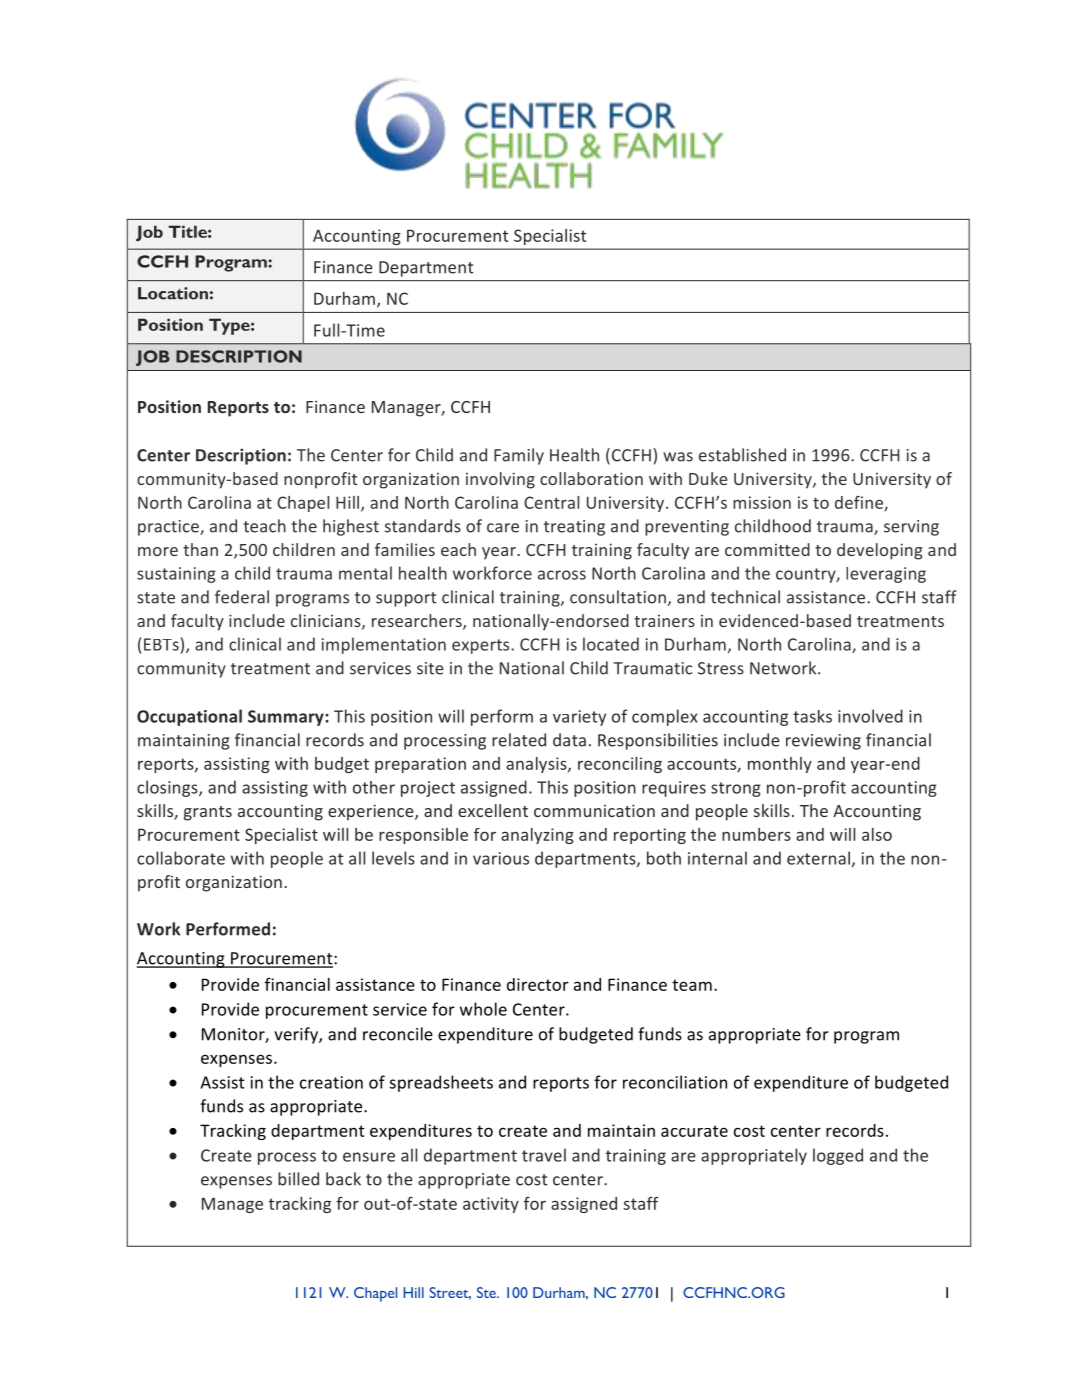  Describe the element at coordinates (298, 1179) in the screenshot. I see `billed` at that location.
